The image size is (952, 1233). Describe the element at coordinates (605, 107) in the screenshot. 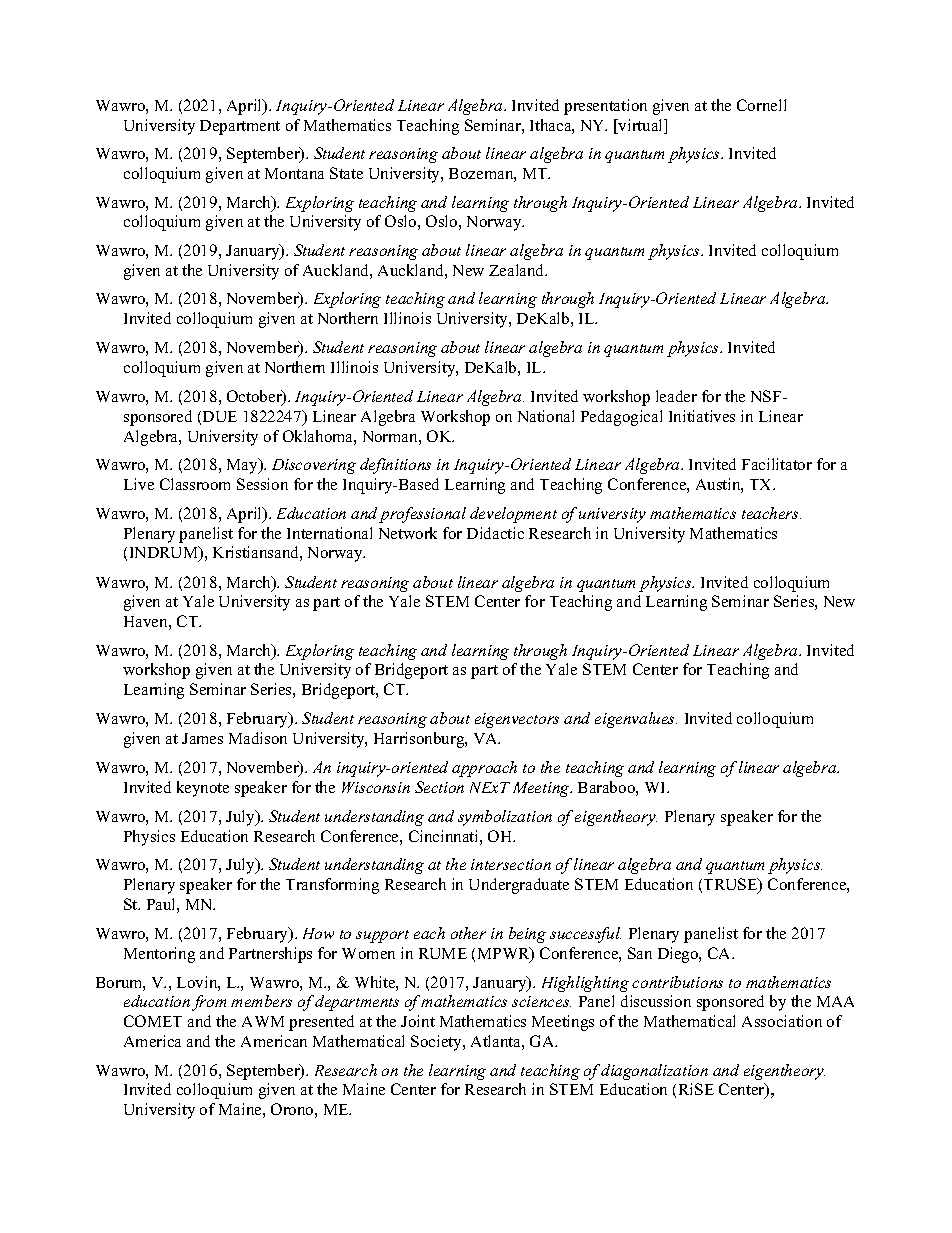

I see `presentation` at that location.
